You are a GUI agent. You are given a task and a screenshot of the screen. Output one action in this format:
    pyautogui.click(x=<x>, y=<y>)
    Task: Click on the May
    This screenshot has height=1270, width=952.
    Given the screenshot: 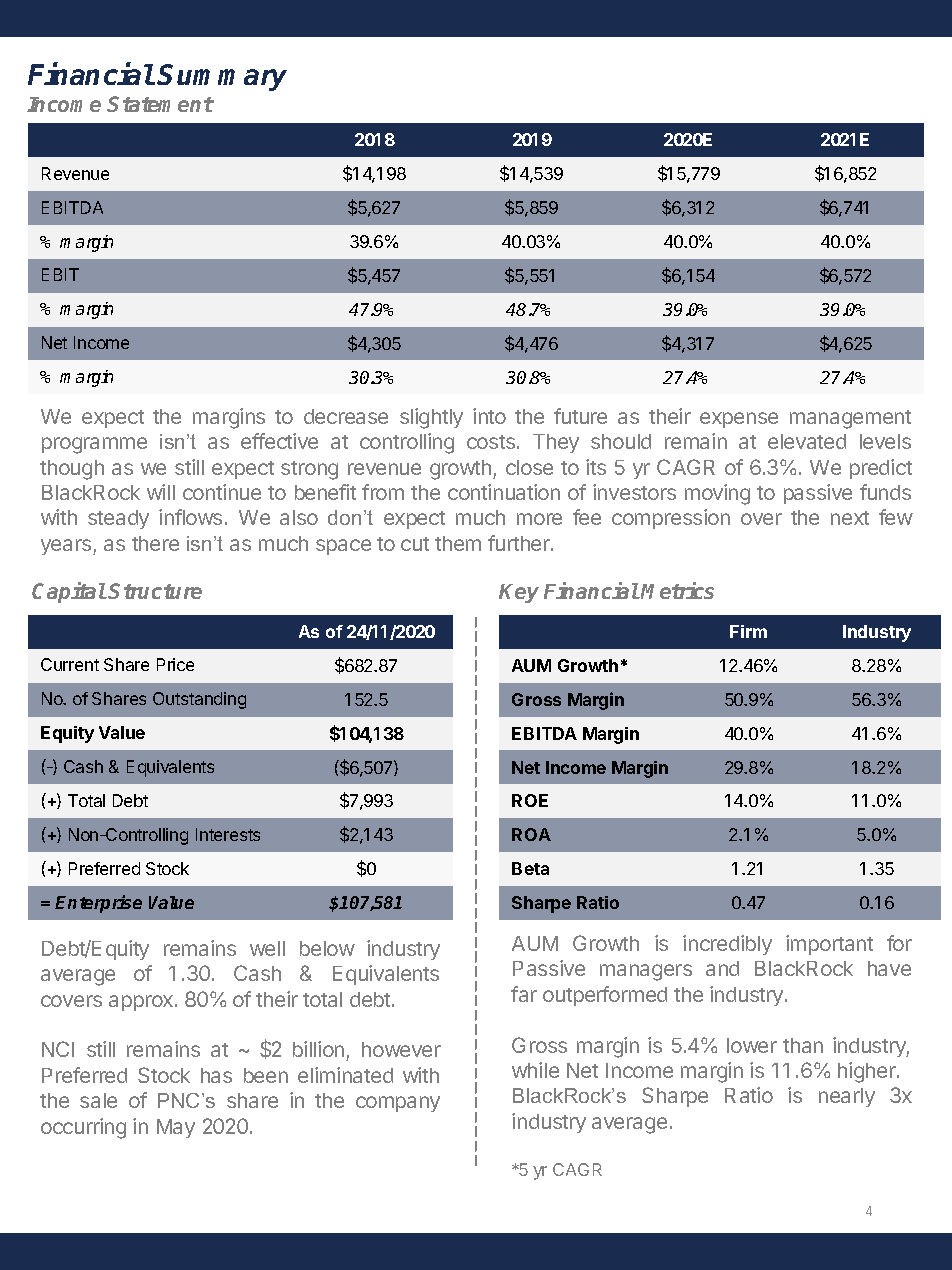 What is the action you would take?
    pyautogui.click(x=176, y=1128)
